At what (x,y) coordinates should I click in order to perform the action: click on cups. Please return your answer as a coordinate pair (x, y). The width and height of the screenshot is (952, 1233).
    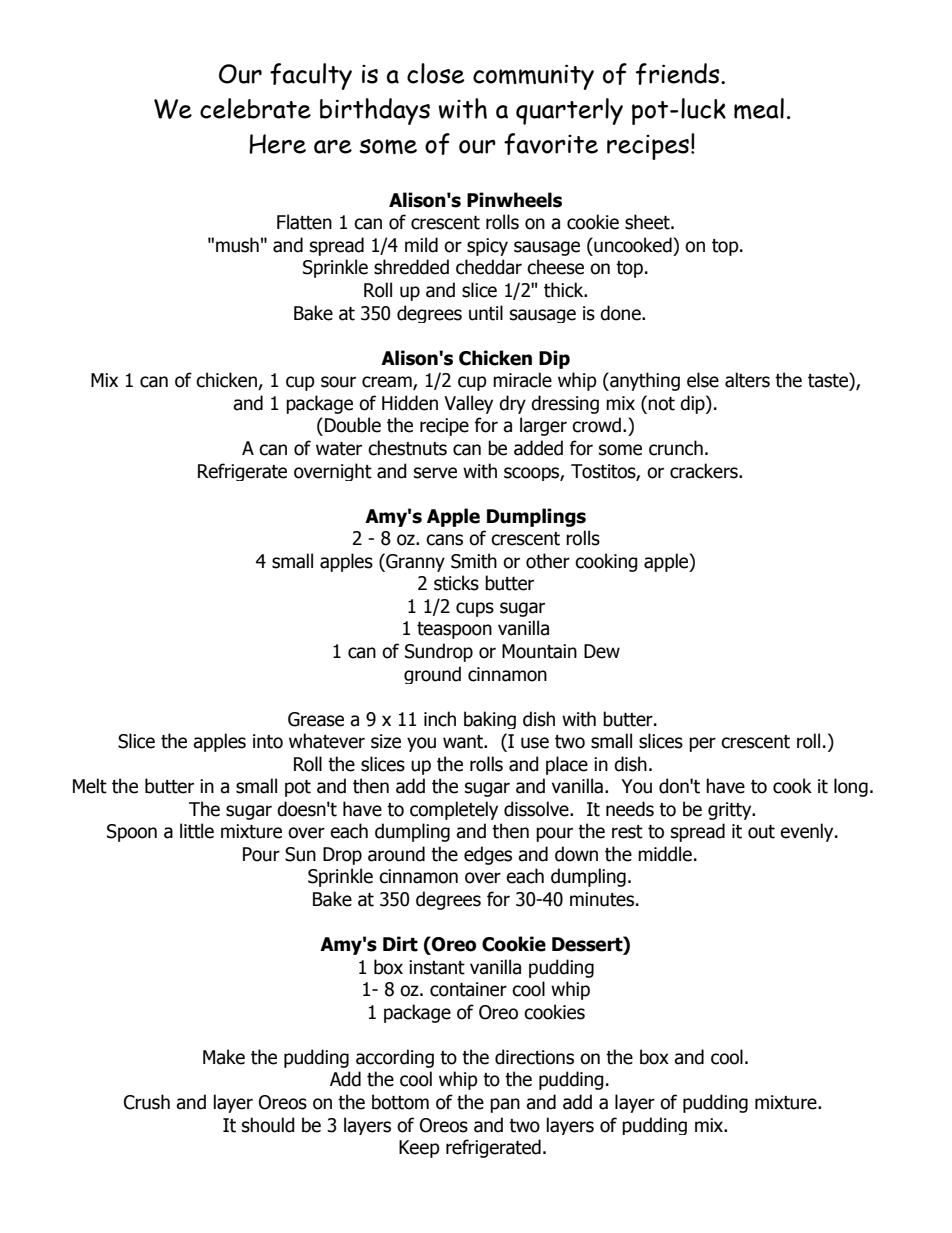
    Looking at the image, I should click on (475, 609).
